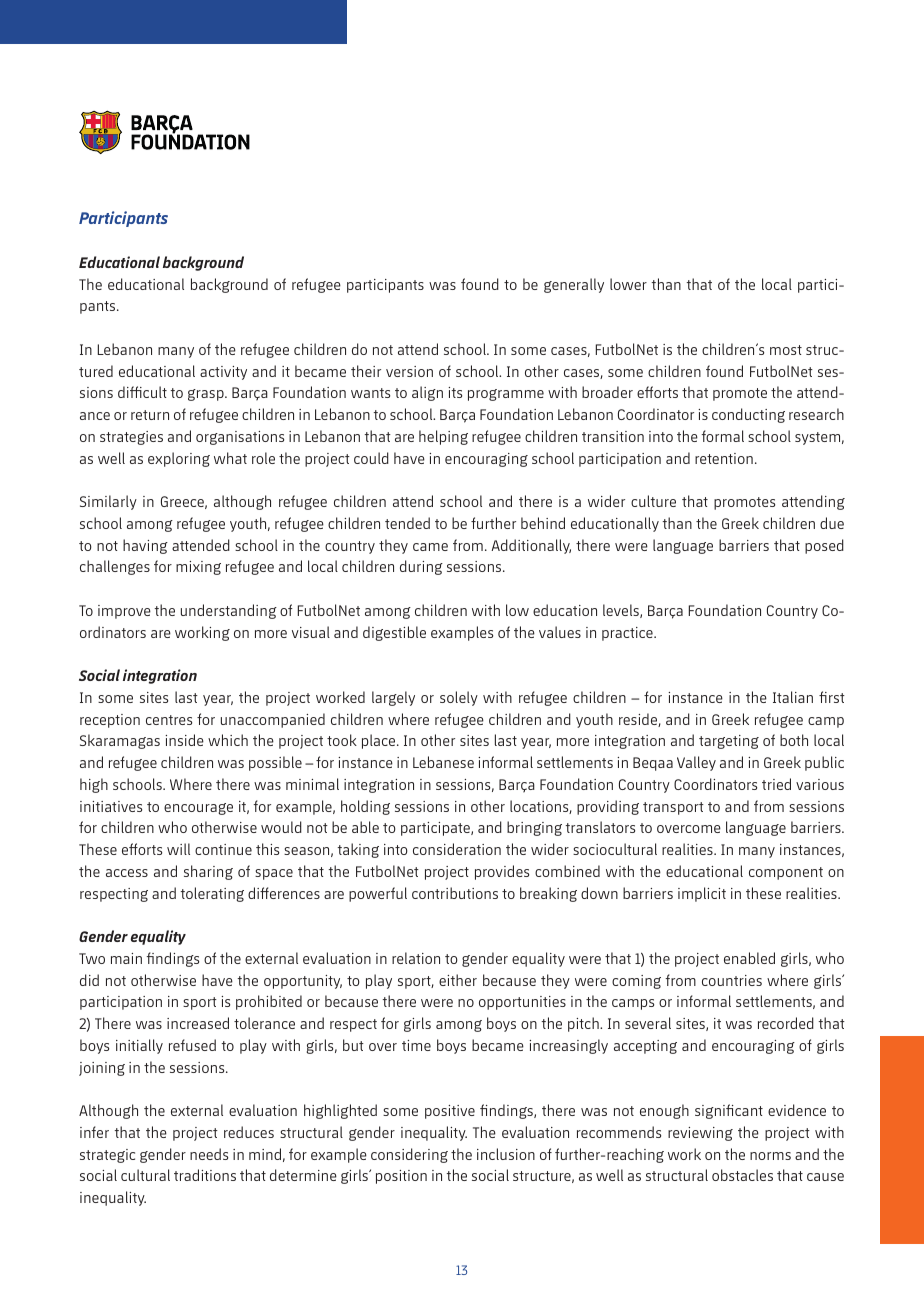  What do you see at coordinates (770, 1156) in the screenshot?
I see `norms` at bounding box center [770, 1156].
